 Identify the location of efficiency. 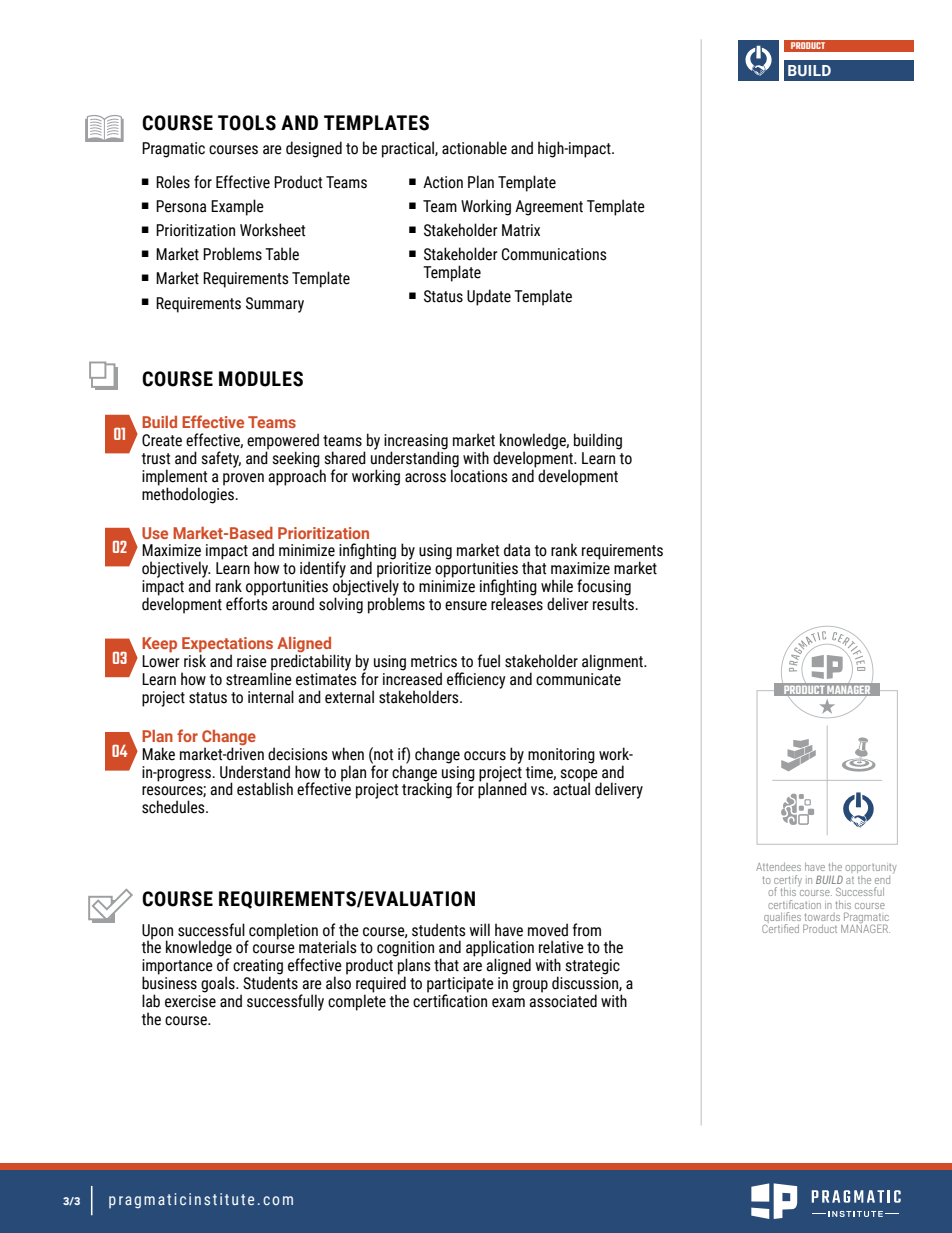
(476, 680).
